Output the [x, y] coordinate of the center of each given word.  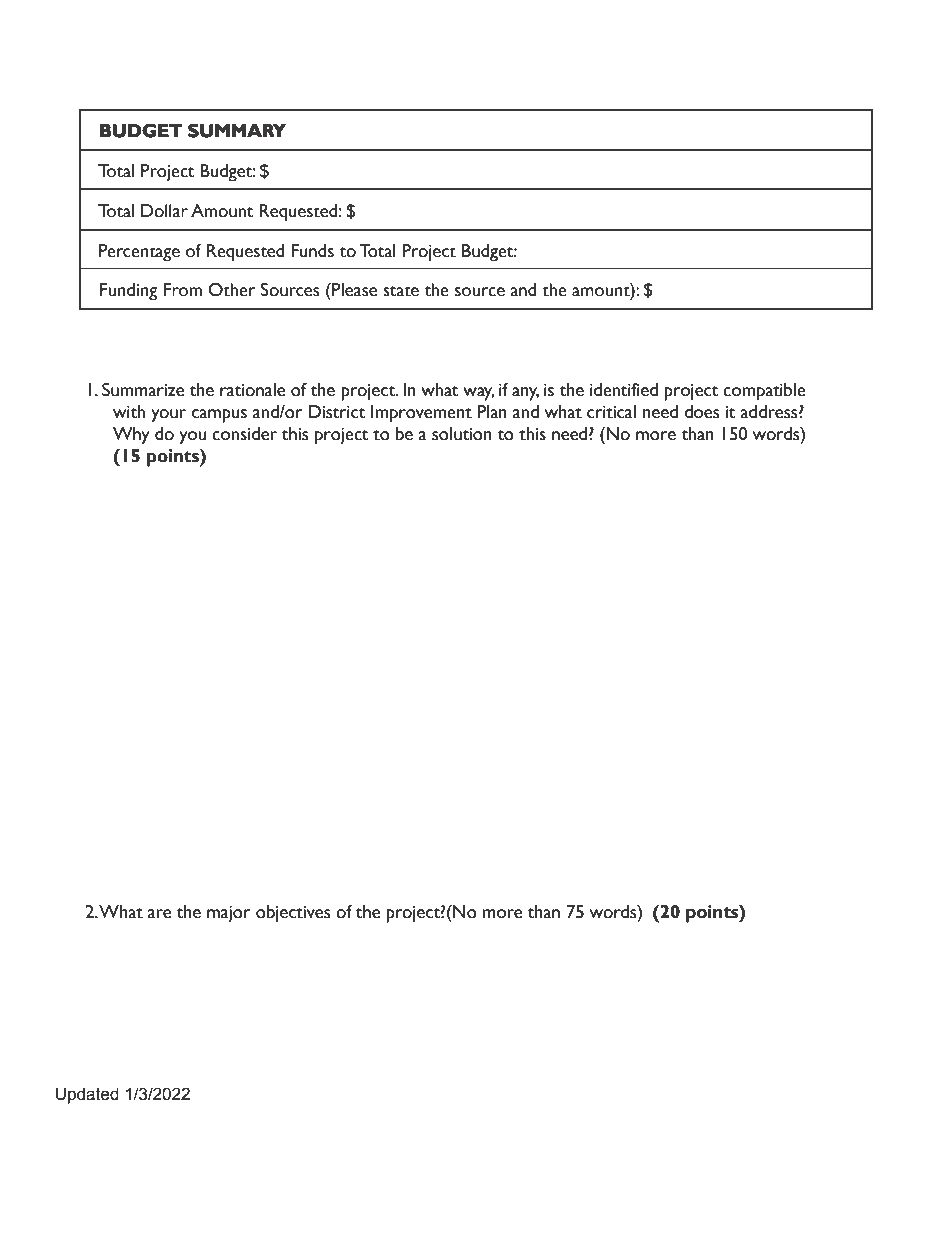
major [229, 914]
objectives [293, 913]
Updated [87, 1095]
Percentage [139, 253]
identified [624, 390]
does [701, 412]
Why [131, 436]
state [401, 291]
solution [462, 434]
